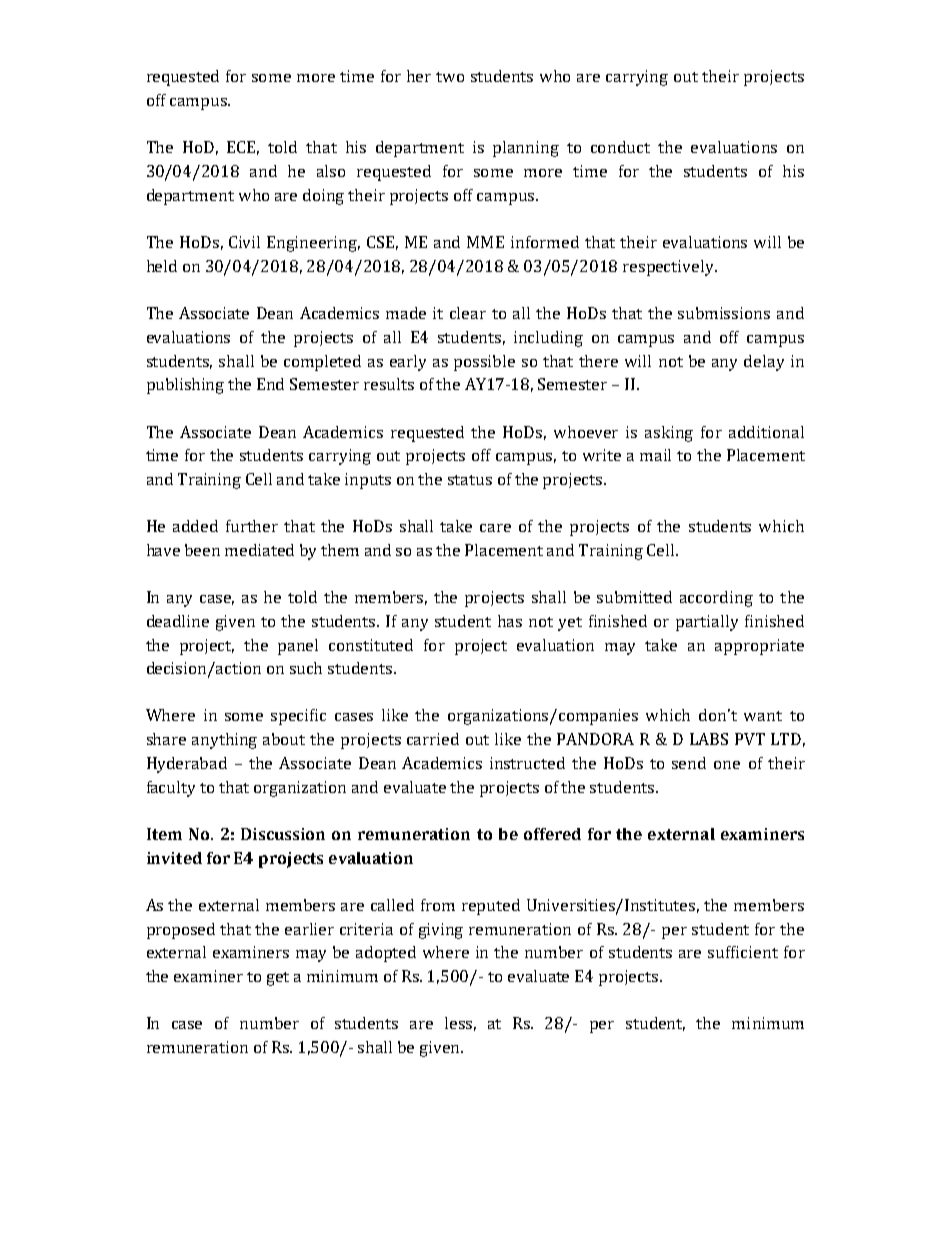 This screenshot has height=1233, width=952. What do you see at coordinates (759, 647) in the screenshot?
I see `appropriate` at bounding box center [759, 647].
